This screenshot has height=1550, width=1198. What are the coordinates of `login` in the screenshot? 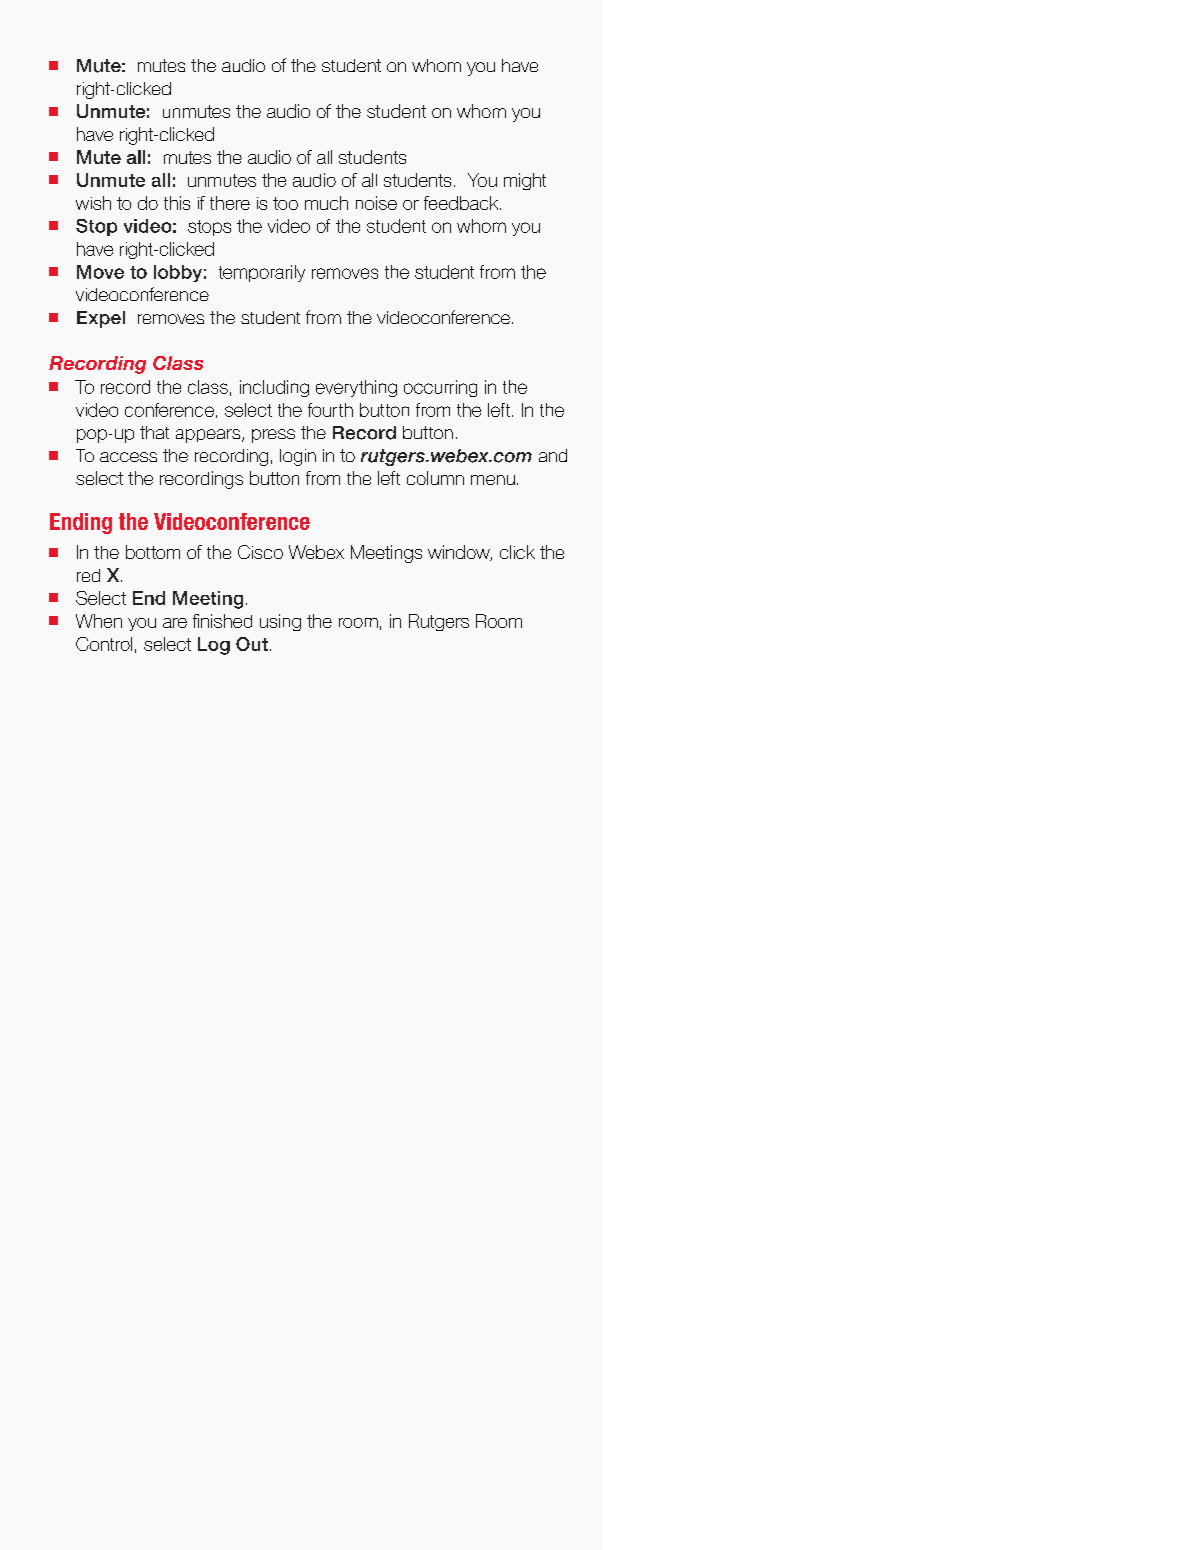 It's located at (298, 457).
